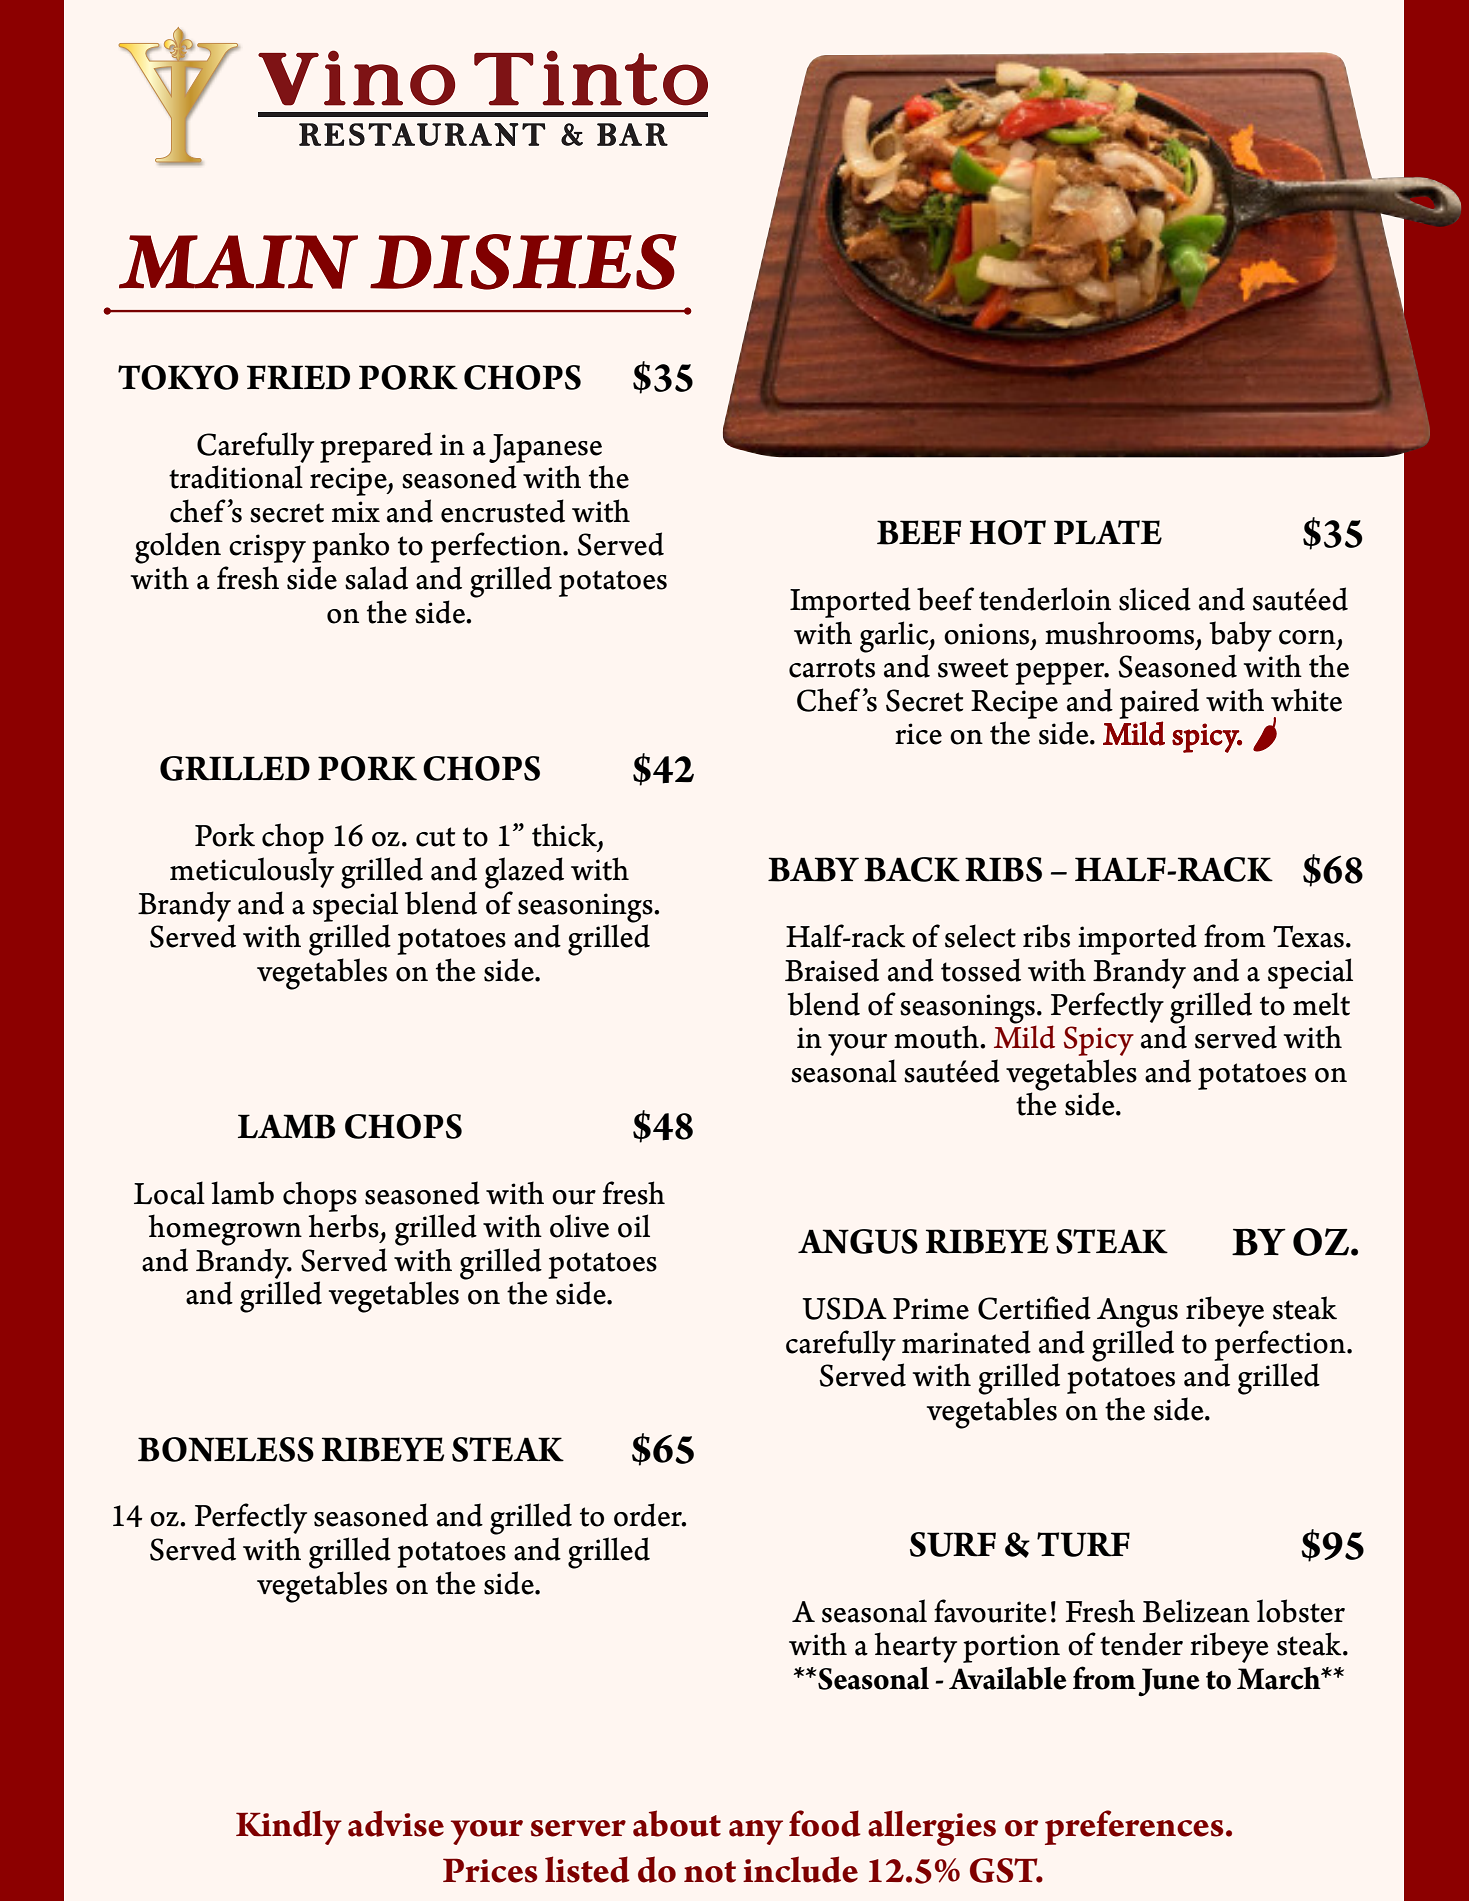  What do you see at coordinates (289, 1827) in the image?
I see `Kindly` at bounding box center [289, 1827].
